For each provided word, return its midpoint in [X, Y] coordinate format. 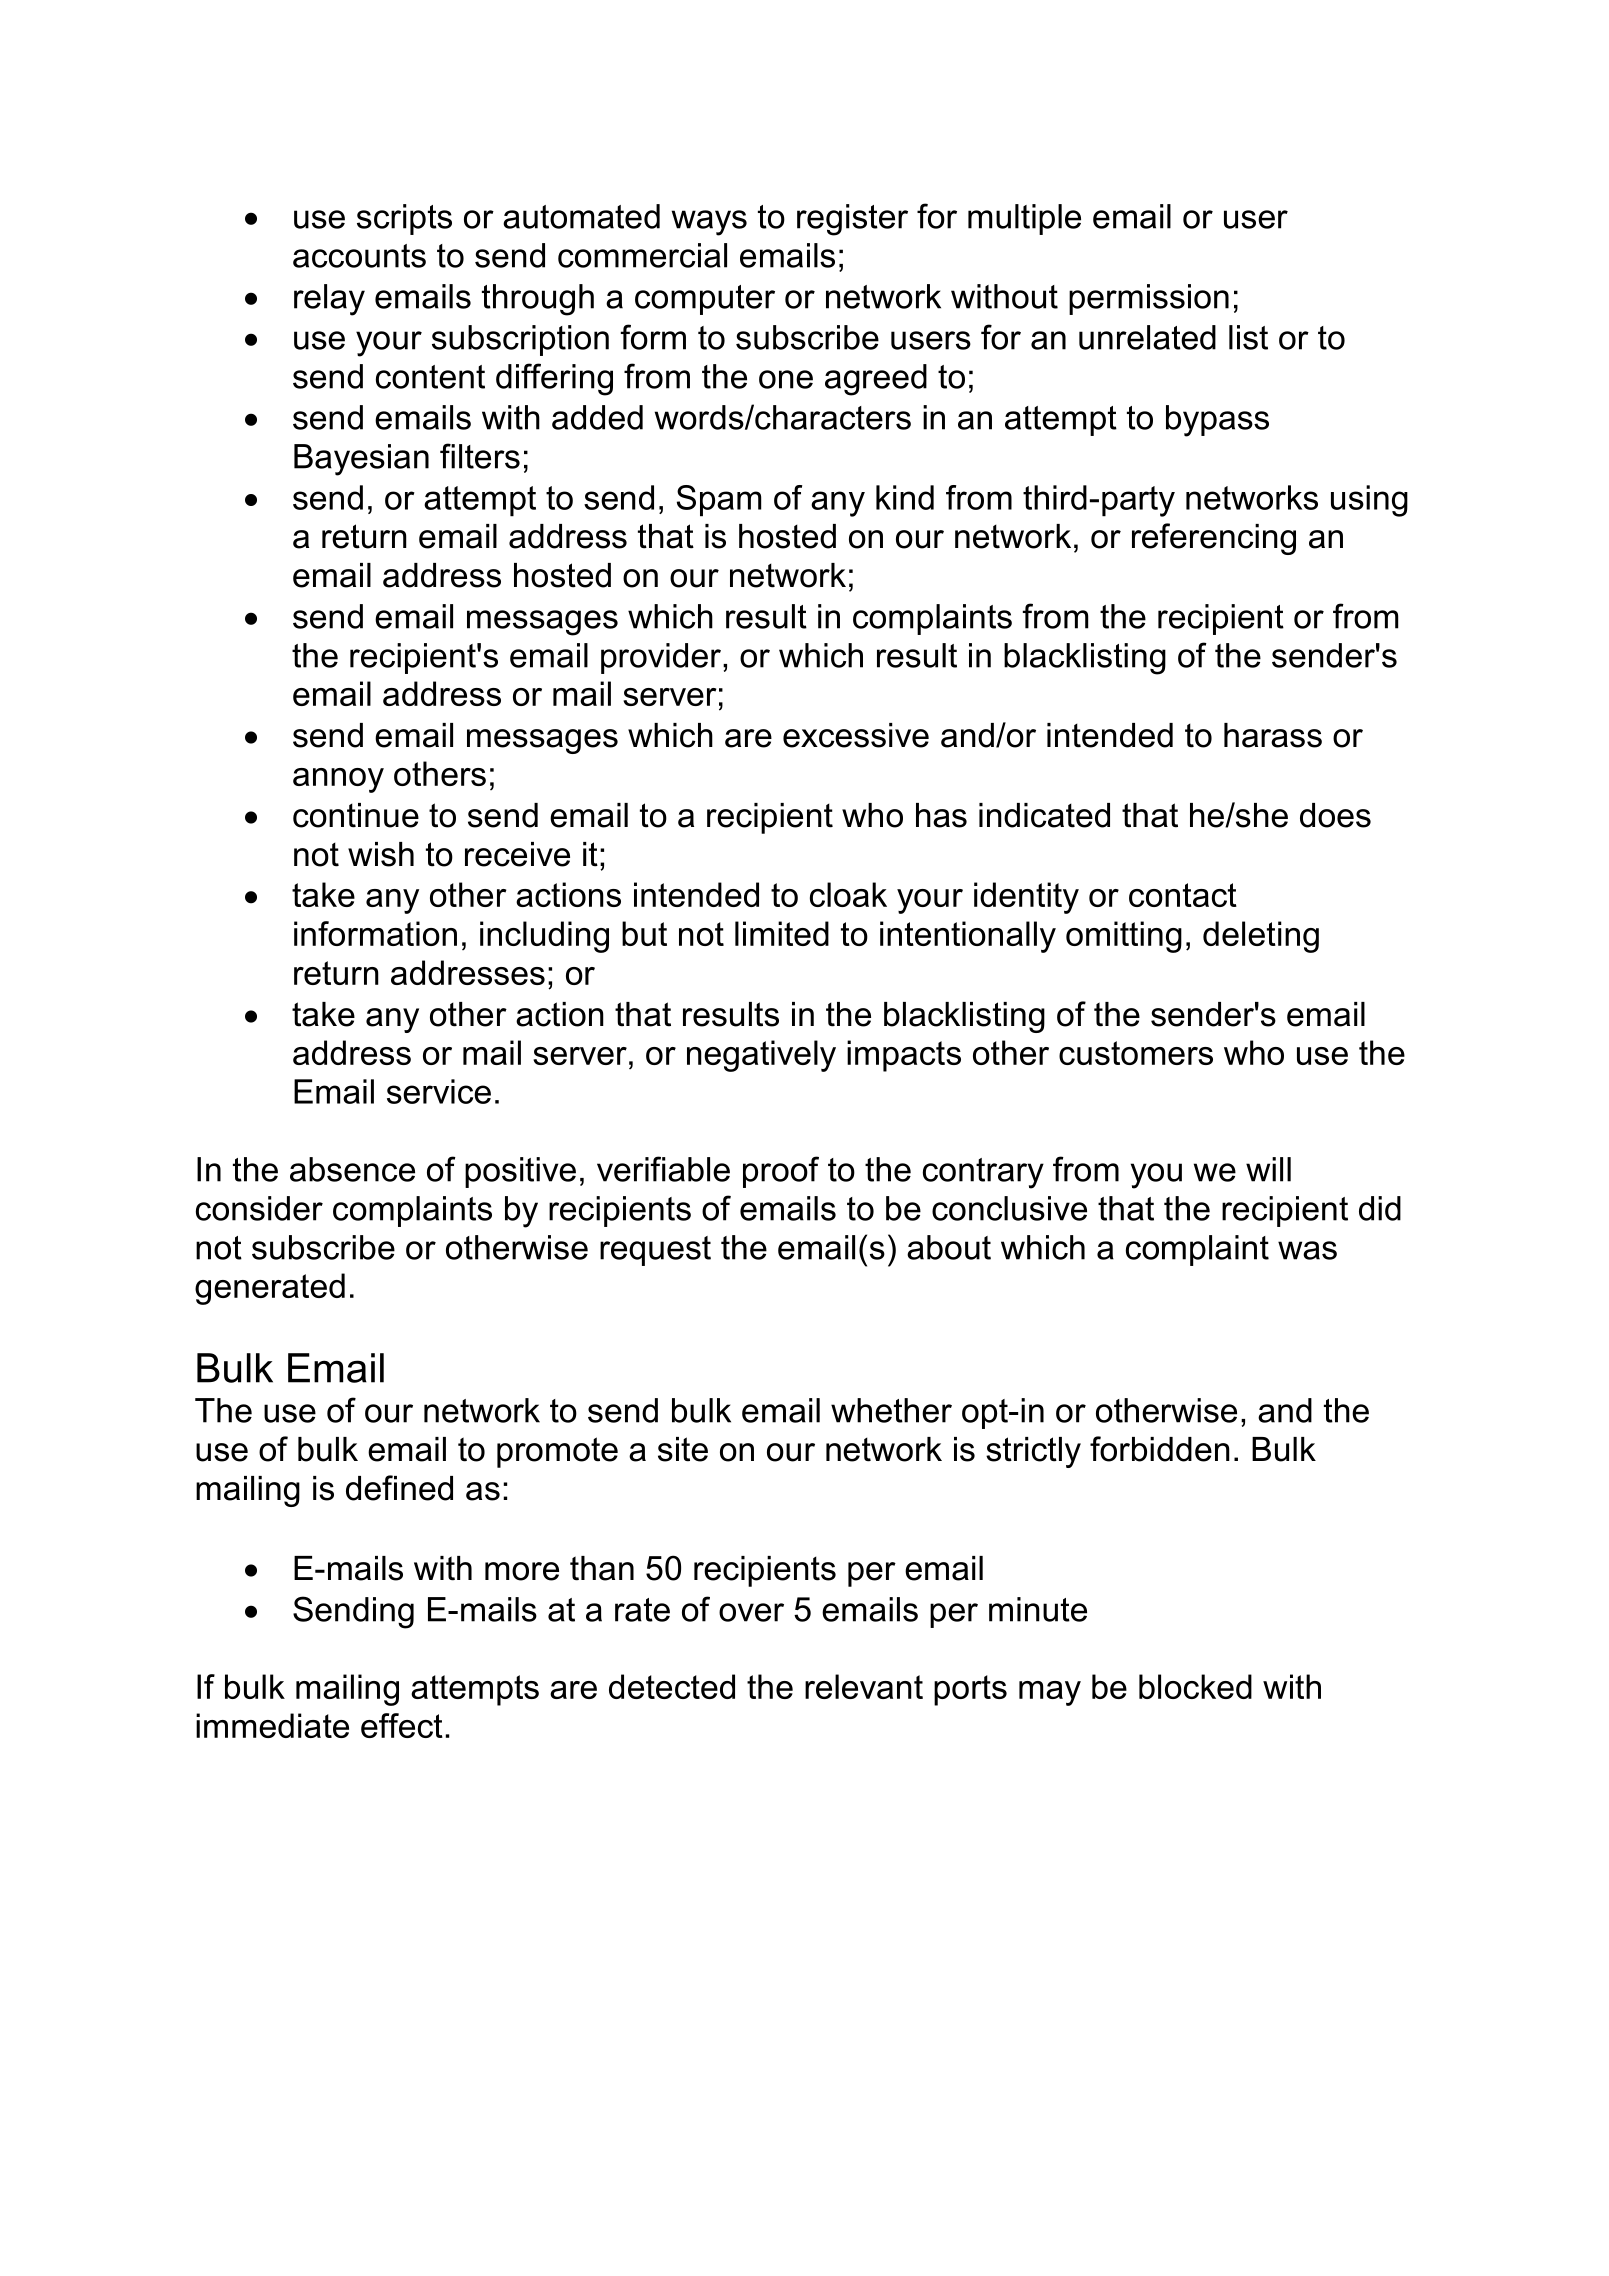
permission [1149, 299]
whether [891, 1410]
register [852, 220]
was [1307, 1250]
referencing [1214, 539]
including [544, 937]
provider [661, 658]
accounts [359, 256]
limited [782, 933]
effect [402, 1725]
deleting [1261, 937]
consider [259, 1208]
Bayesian [361, 460]
